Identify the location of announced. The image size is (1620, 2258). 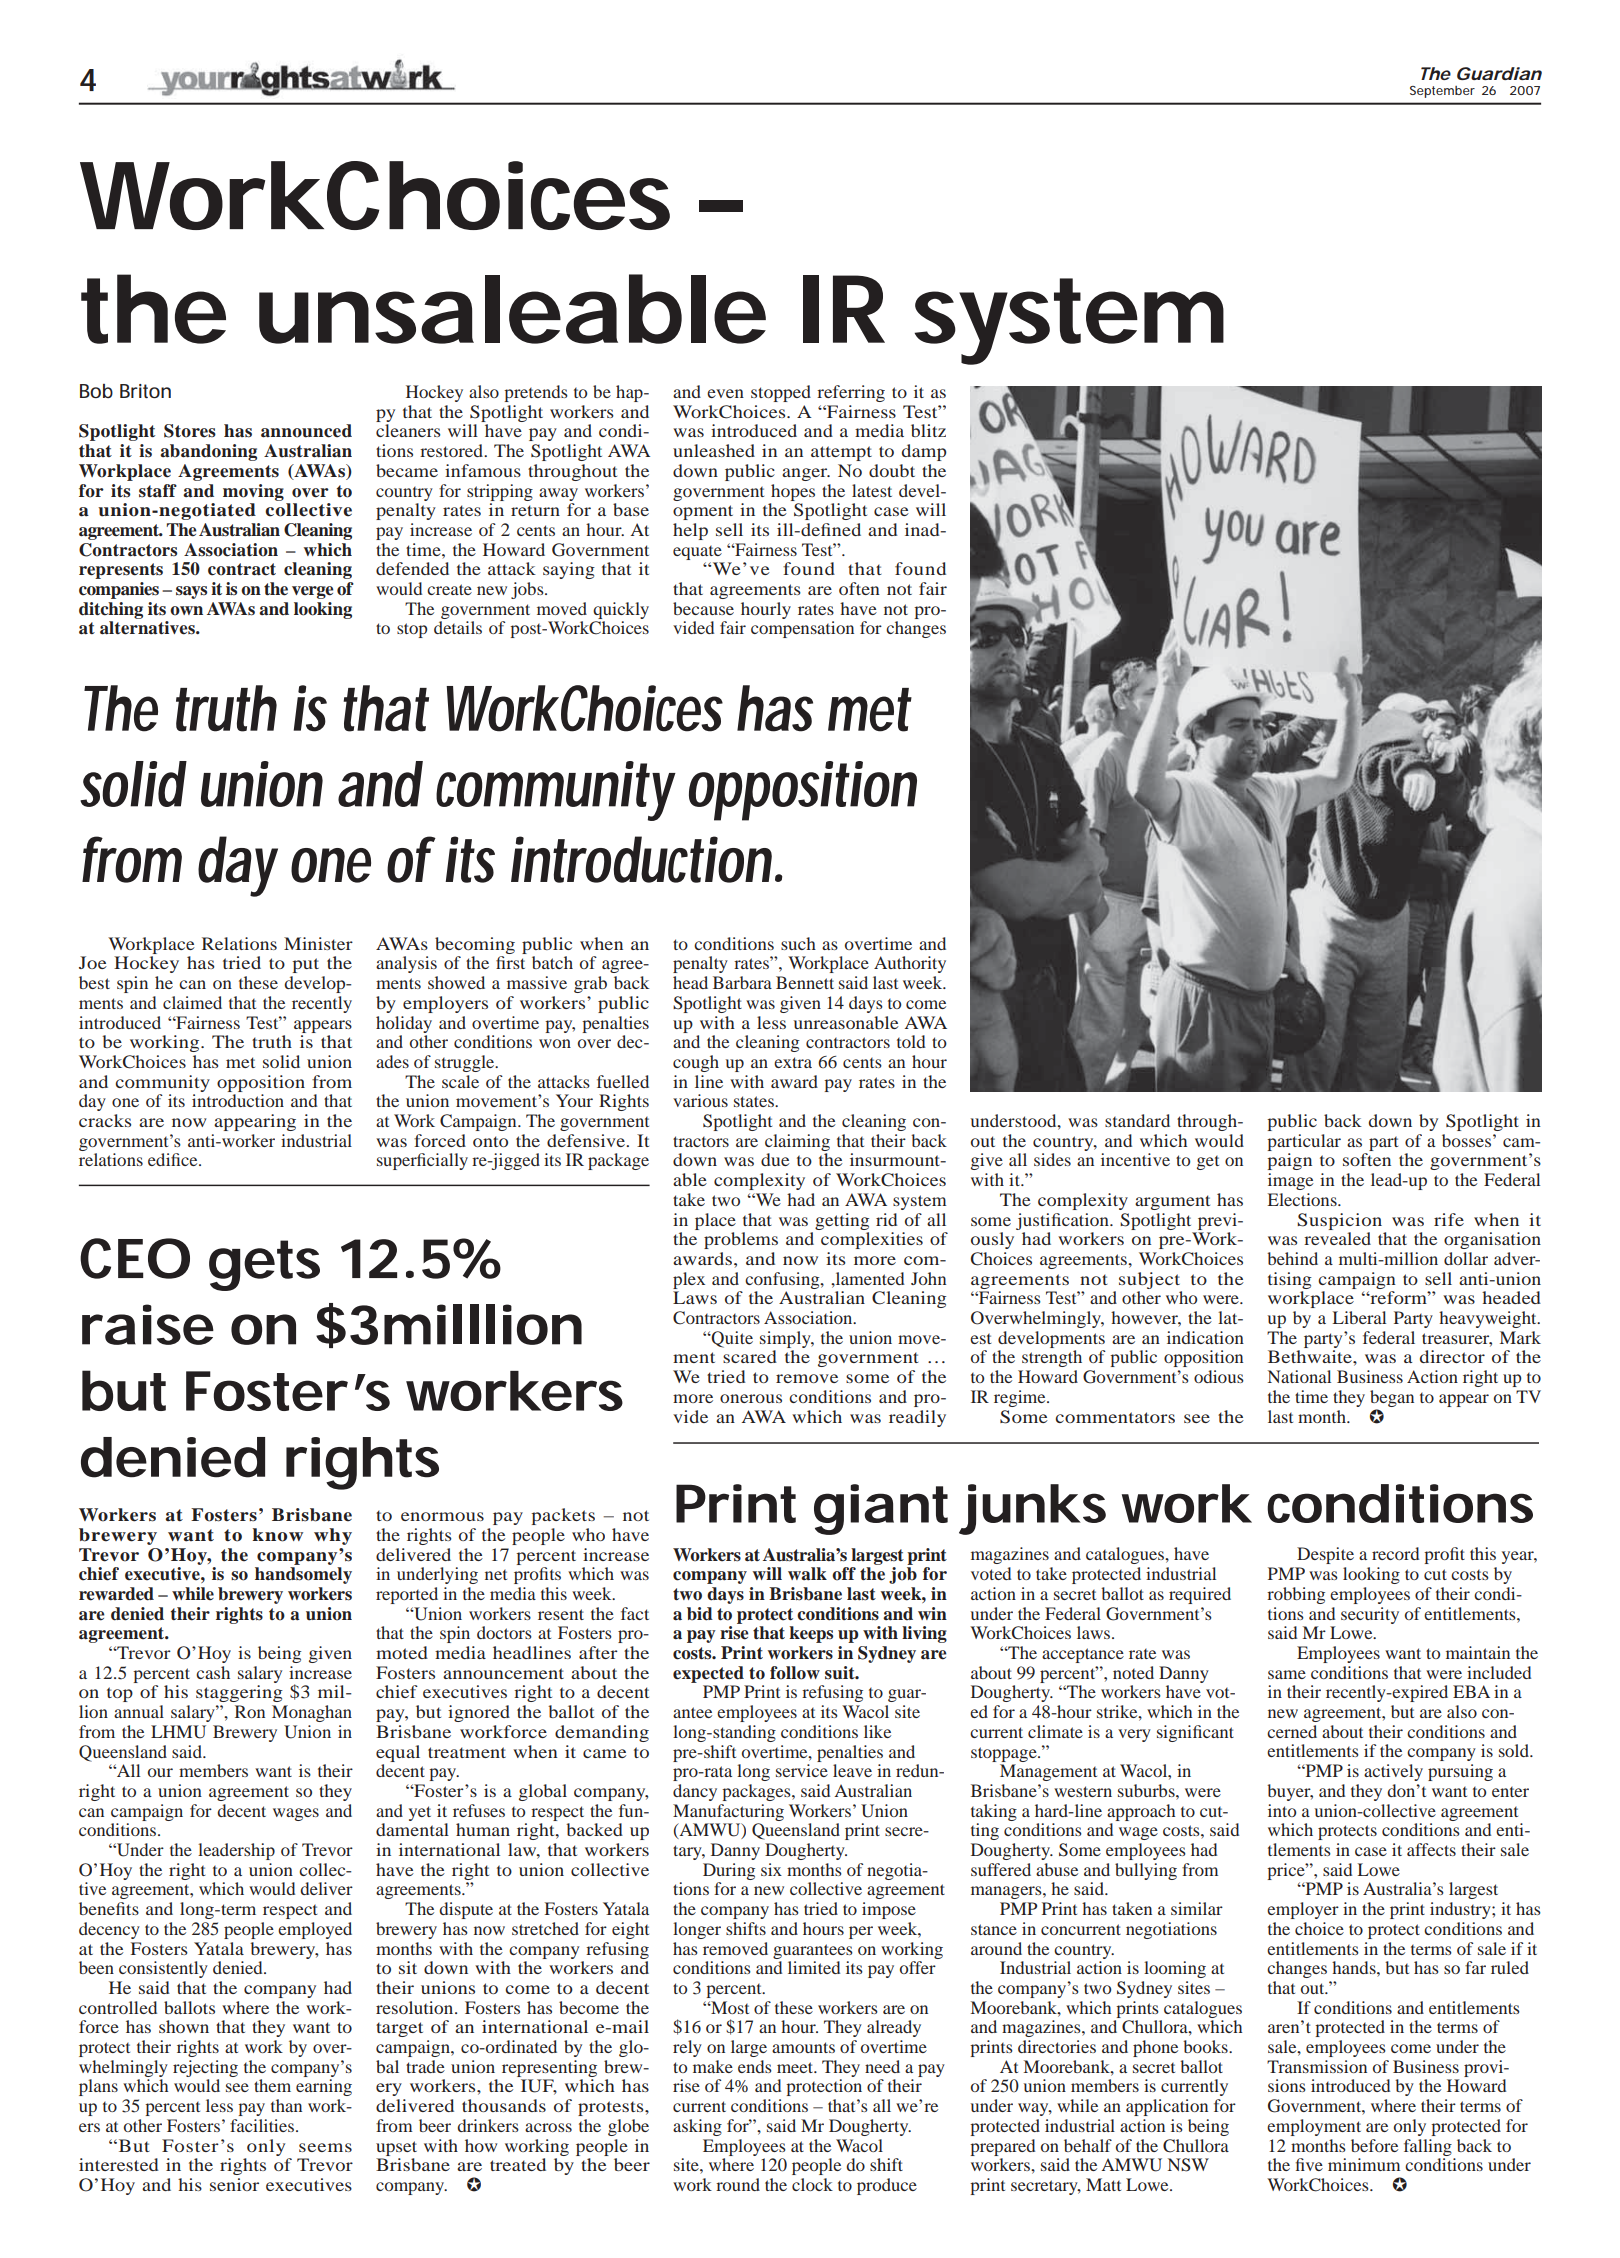
(306, 431).
